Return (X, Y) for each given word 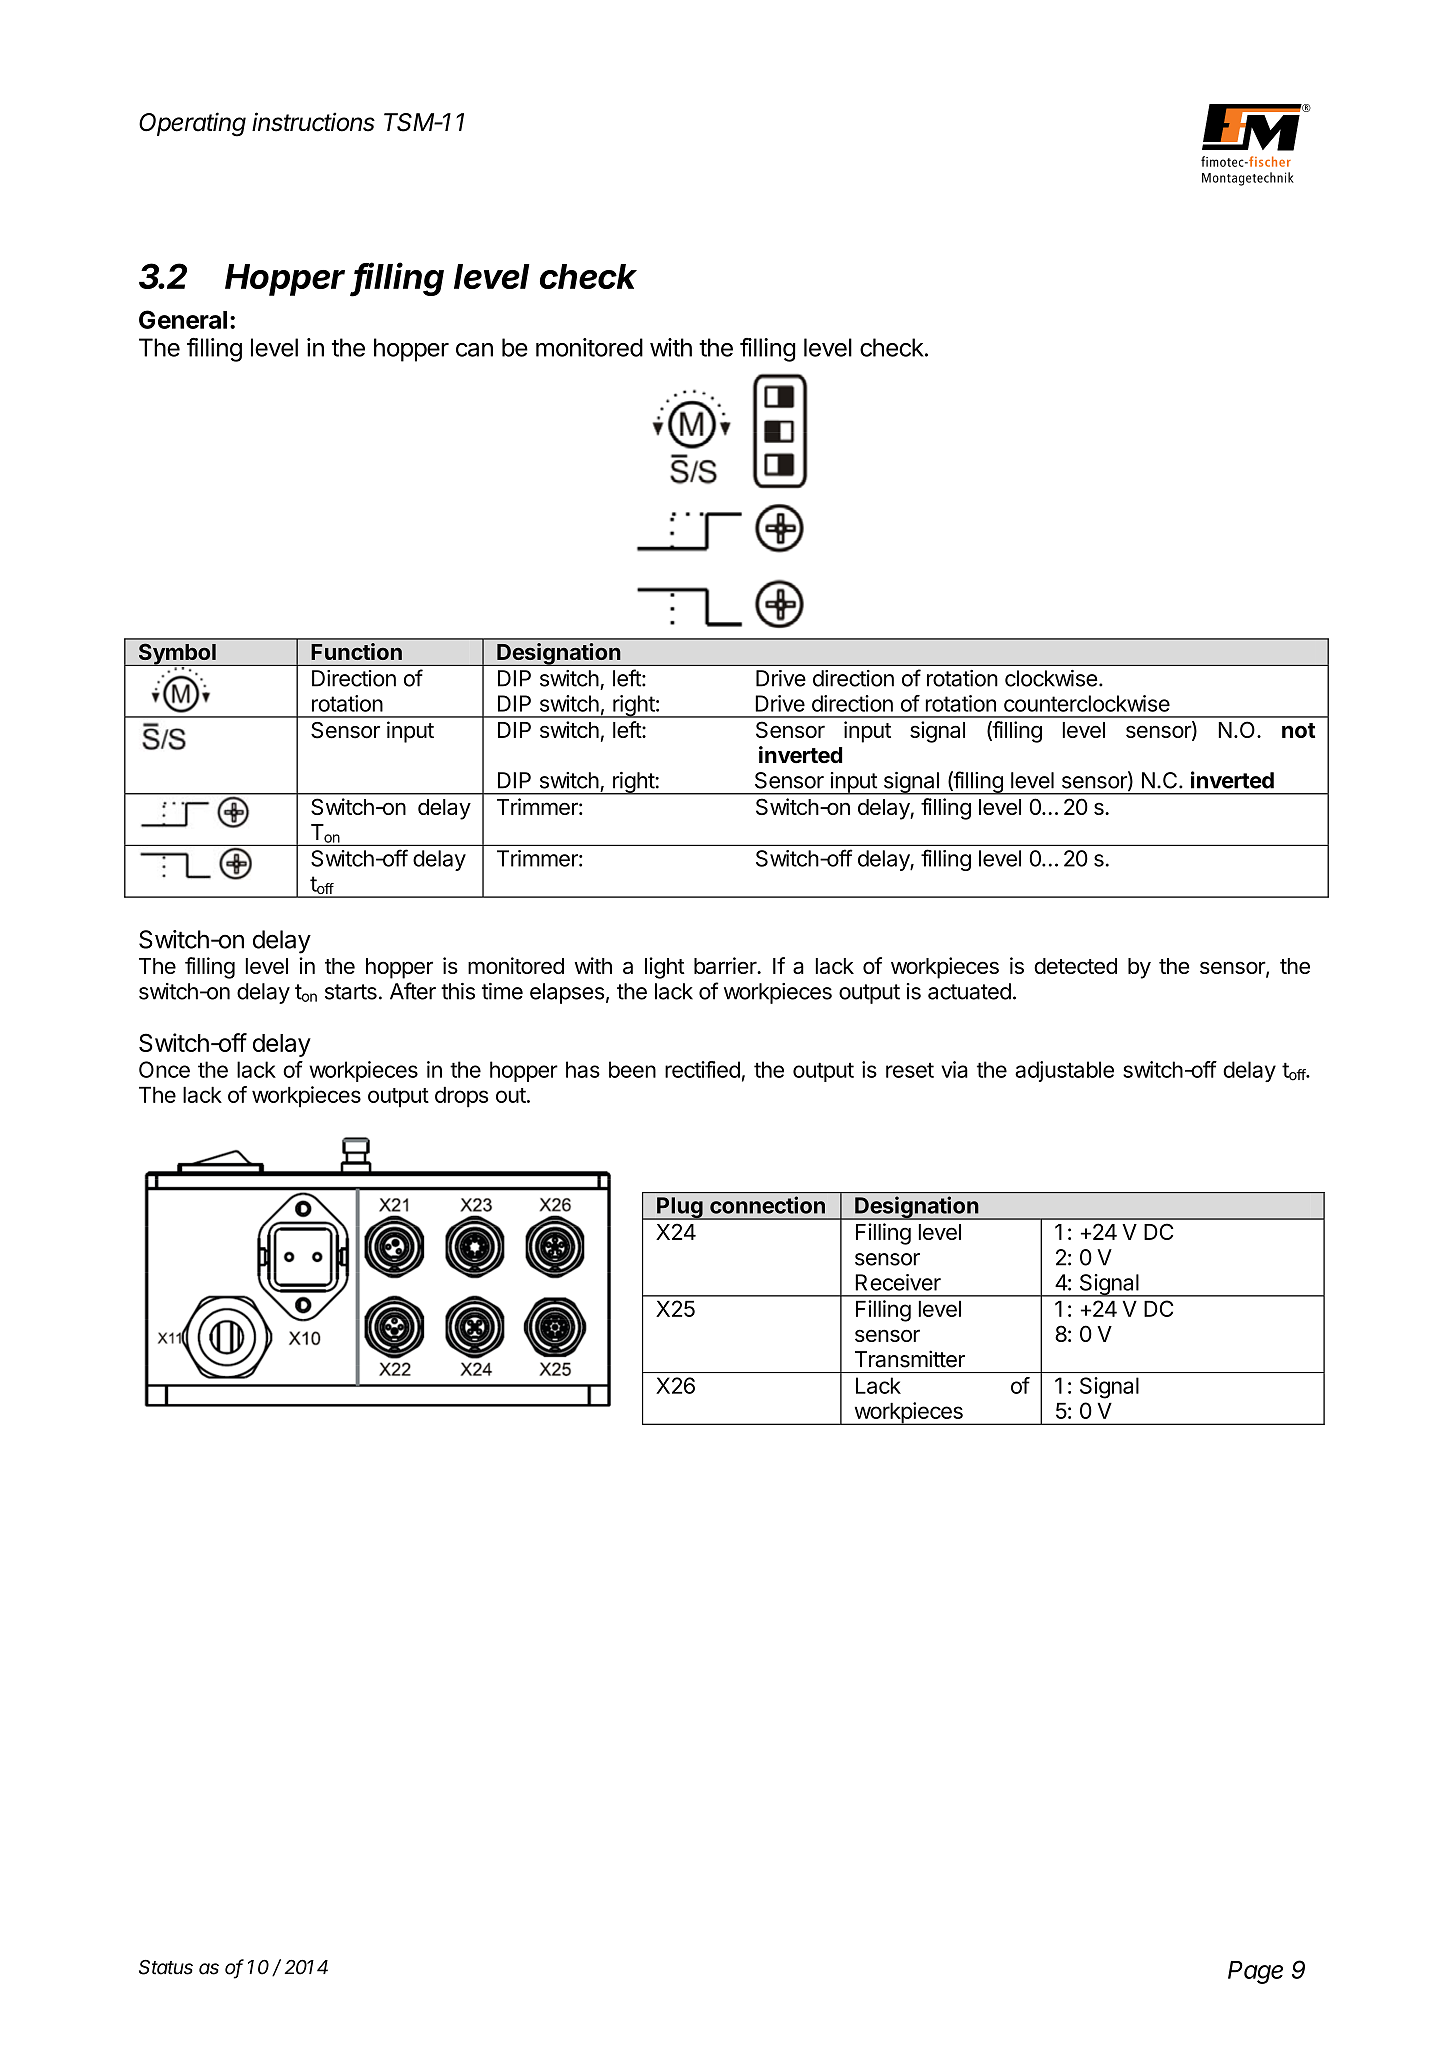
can (474, 350)
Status (166, 1967)
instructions (313, 122)
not (1298, 730)
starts (351, 992)
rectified (702, 1069)
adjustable (1064, 1071)
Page (1255, 1972)
